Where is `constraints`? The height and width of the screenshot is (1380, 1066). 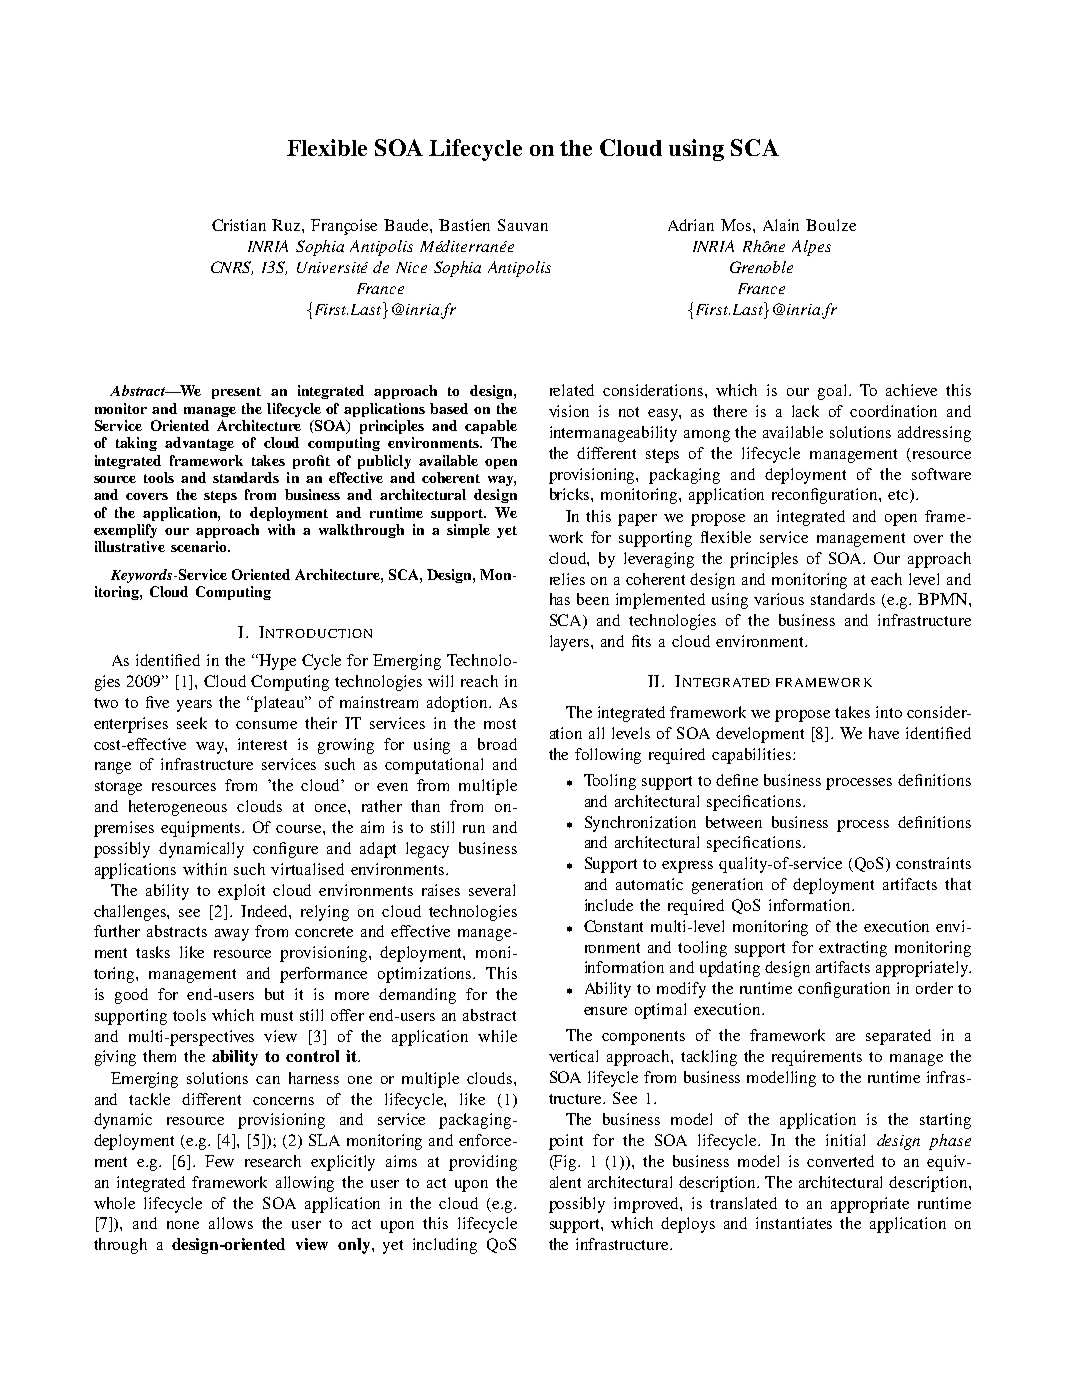 constraints is located at coordinates (933, 863).
